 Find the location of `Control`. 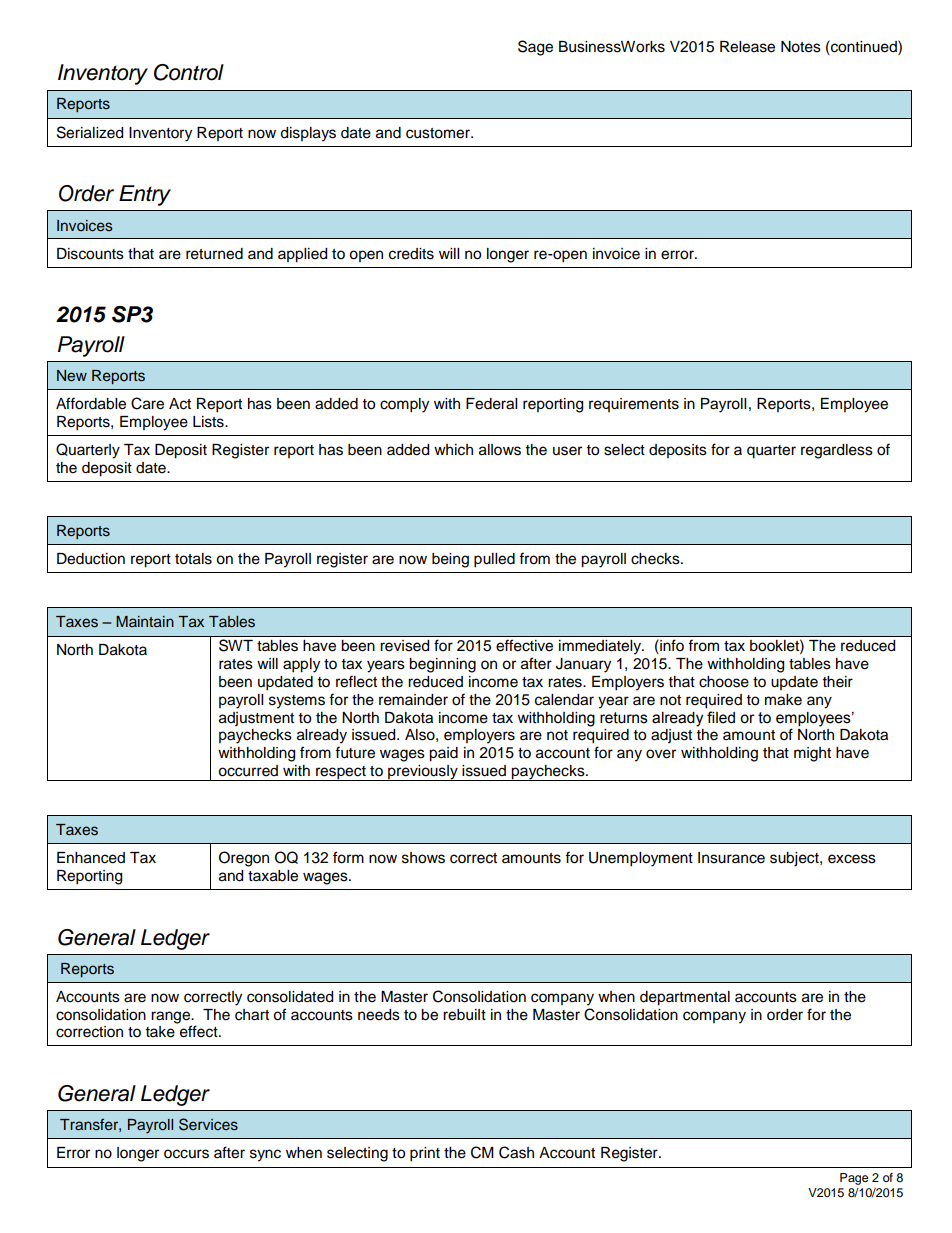

Control is located at coordinates (189, 72).
